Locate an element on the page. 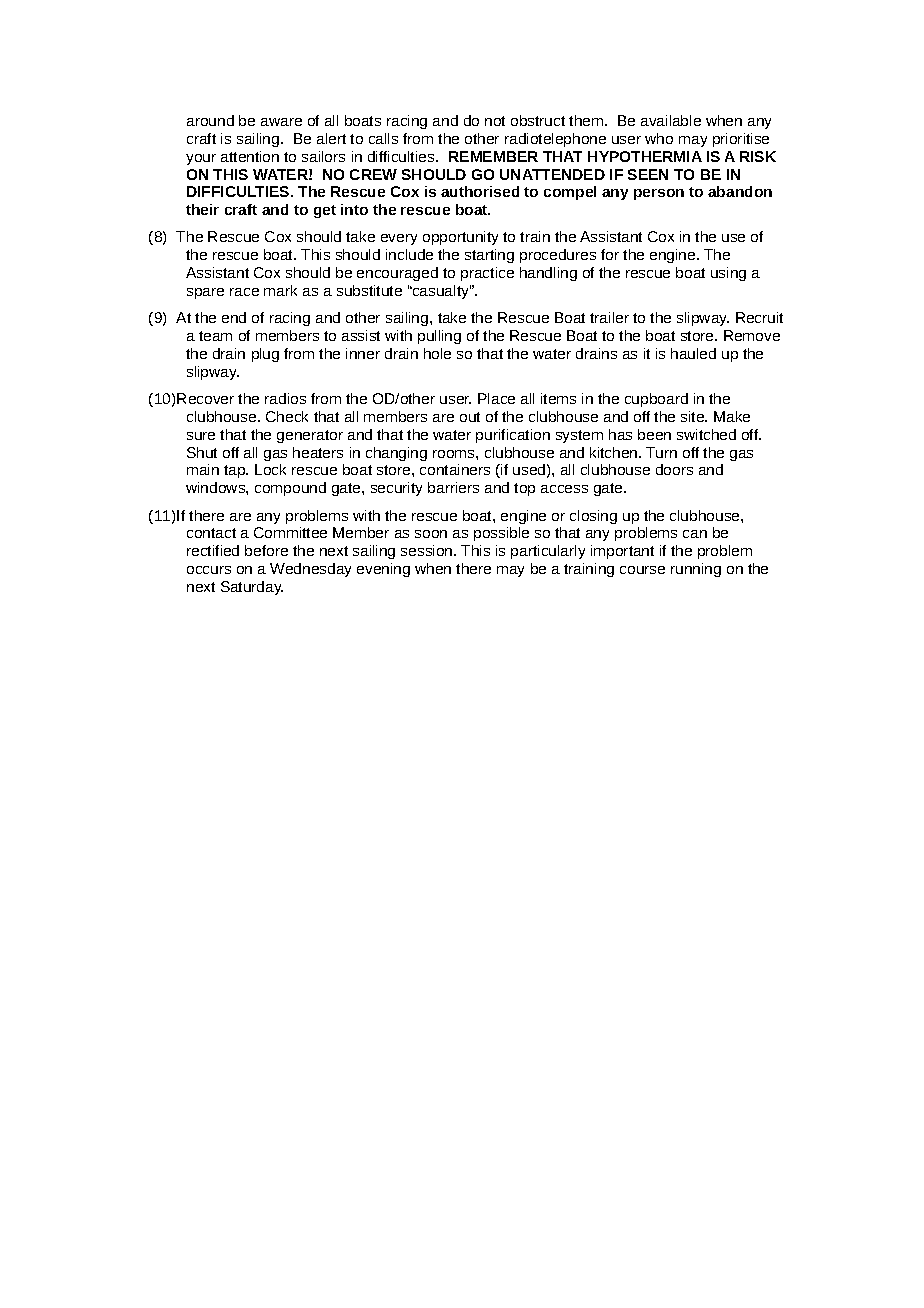  hauled is located at coordinates (693, 353).
